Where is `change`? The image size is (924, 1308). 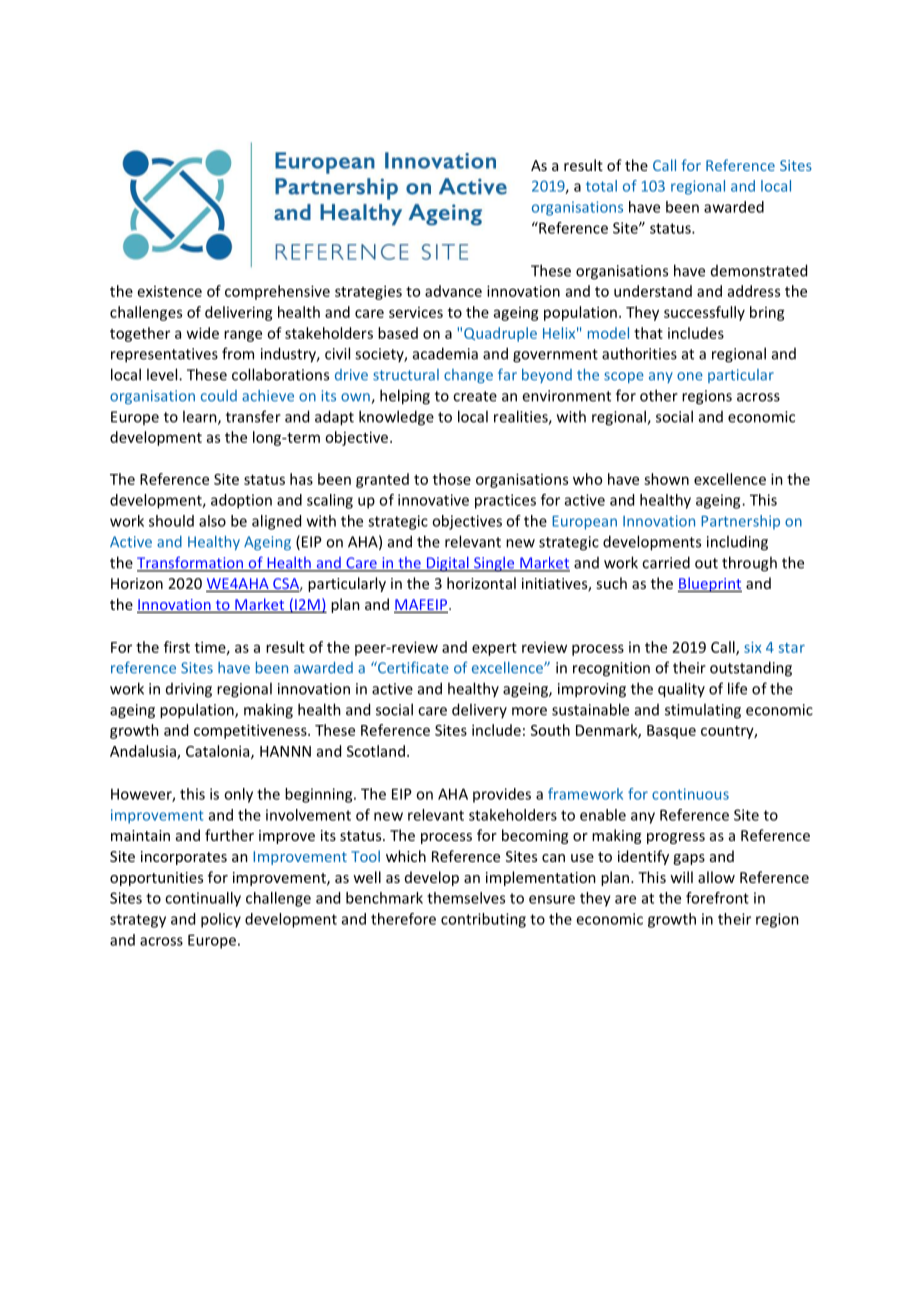
change is located at coordinates (468, 376).
